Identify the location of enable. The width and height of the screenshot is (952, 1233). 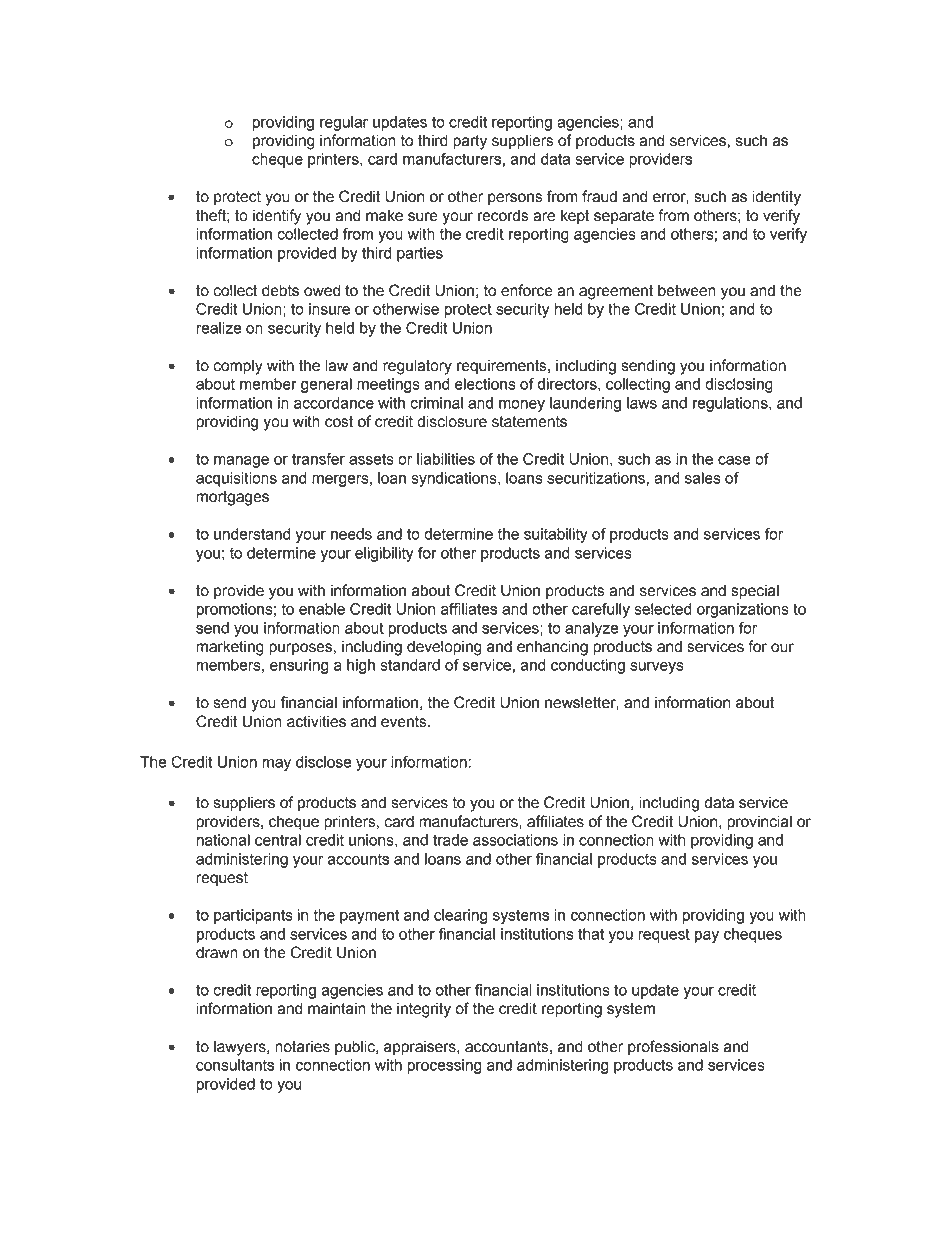
(322, 609).
